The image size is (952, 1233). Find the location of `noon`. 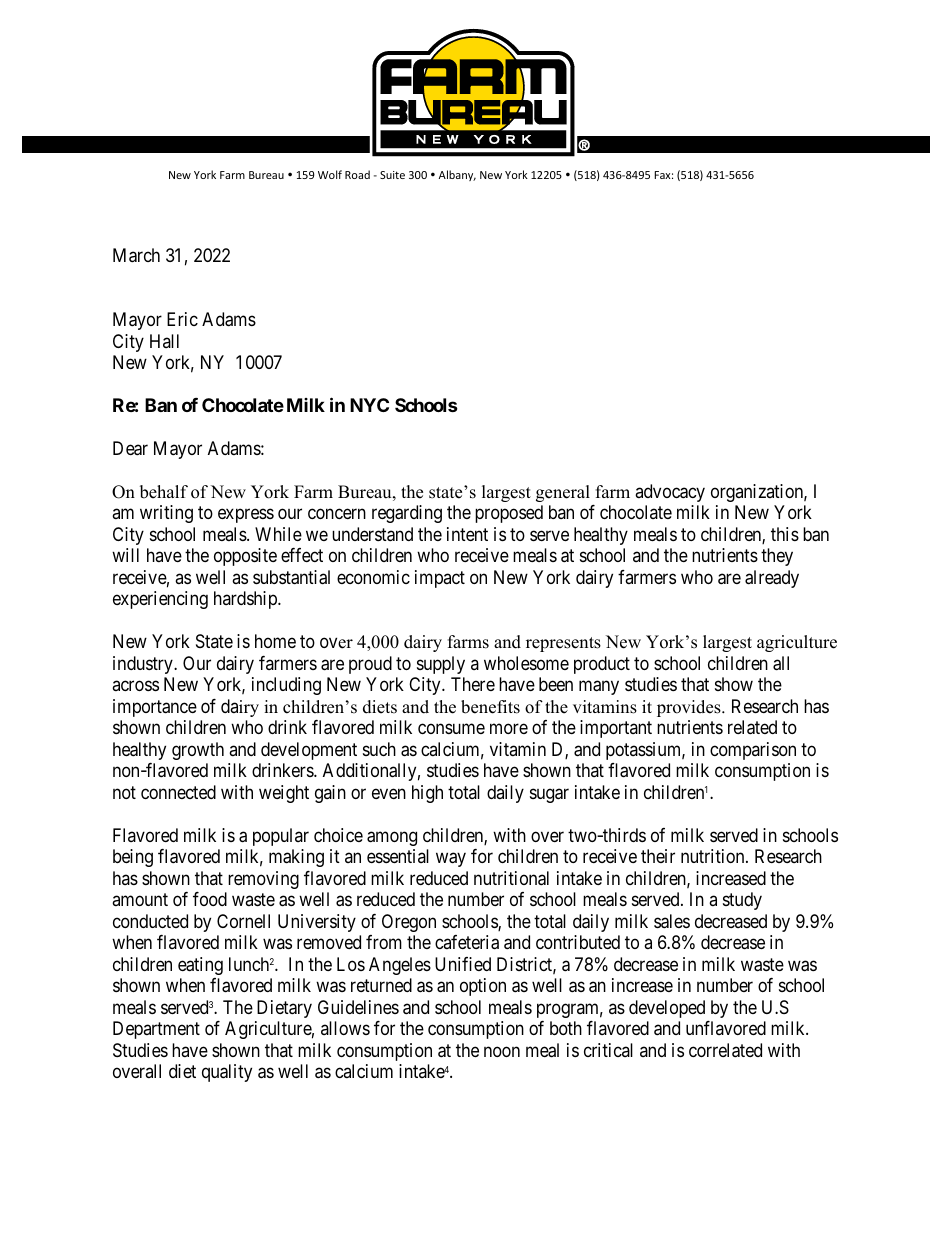

noon is located at coordinates (502, 1051).
